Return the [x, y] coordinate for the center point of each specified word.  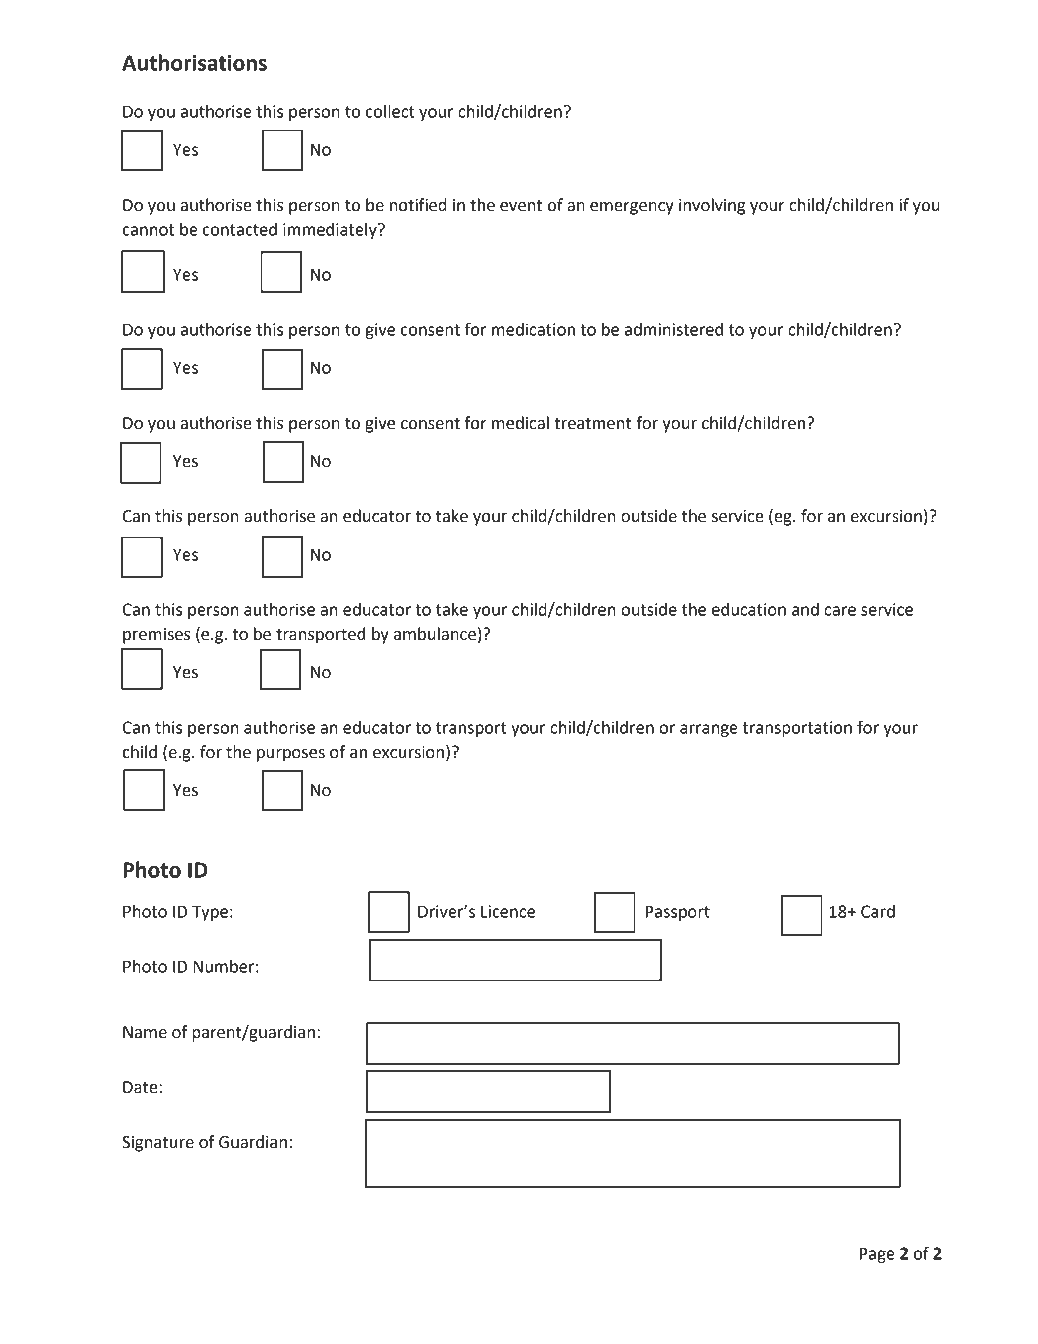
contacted [240, 229]
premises [156, 636]
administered [674, 329]
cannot [148, 230]
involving [712, 206]
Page [877, 1255]
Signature [158, 1144]
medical [520, 423]
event [521, 206]
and [805, 609]
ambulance [435, 634]
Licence [508, 911]
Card [878, 911]
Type [210, 913]
